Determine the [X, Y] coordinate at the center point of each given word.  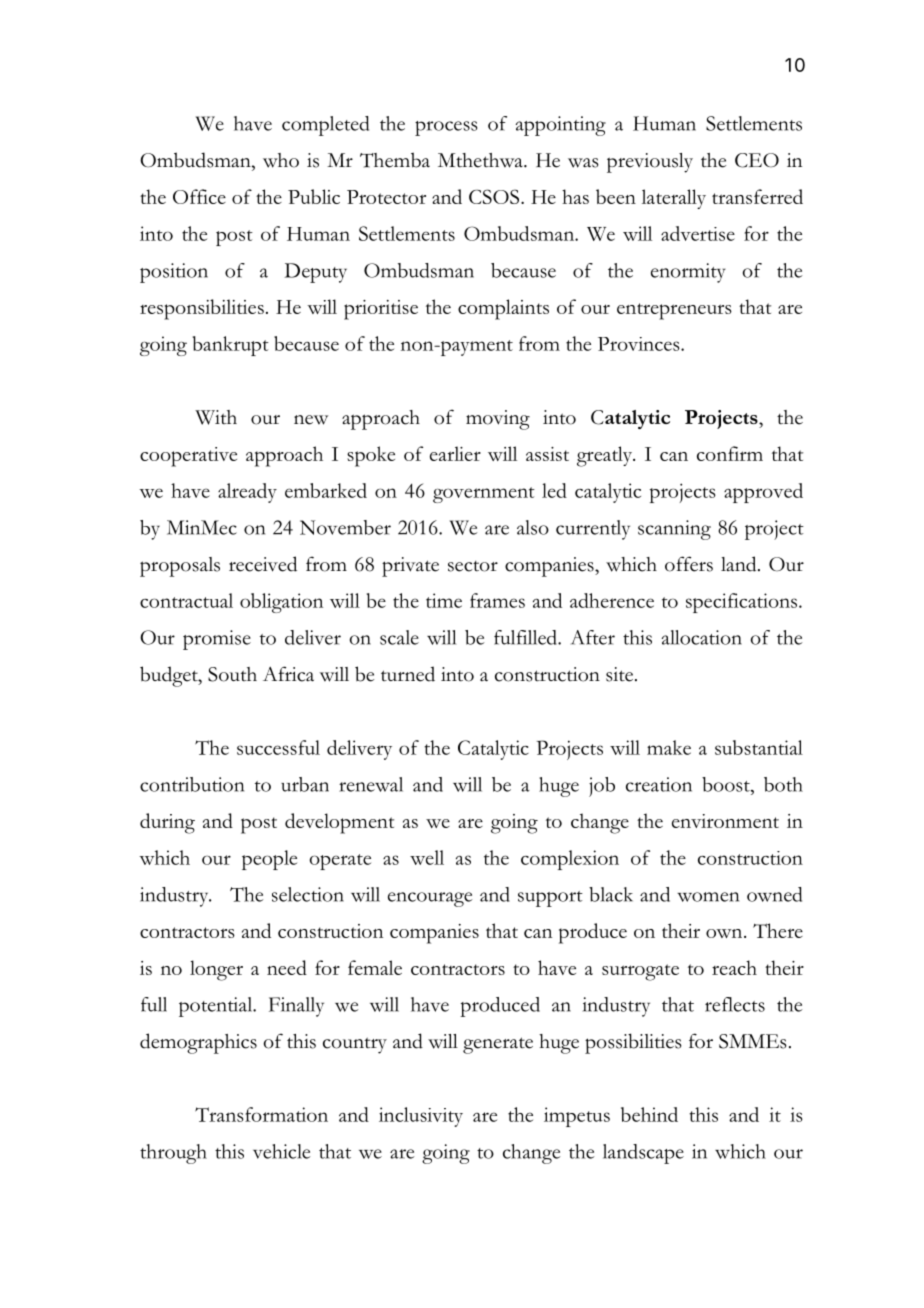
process [446, 128]
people [269, 860]
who [281, 160]
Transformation [261, 1114]
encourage [430, 899]
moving [498, 420]
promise [217, 640]
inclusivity [421, 1117]
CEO [757, 160]
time [444, 600]
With [216, 417]
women [708, 897]
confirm [730, 453]
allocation [702, 637]
